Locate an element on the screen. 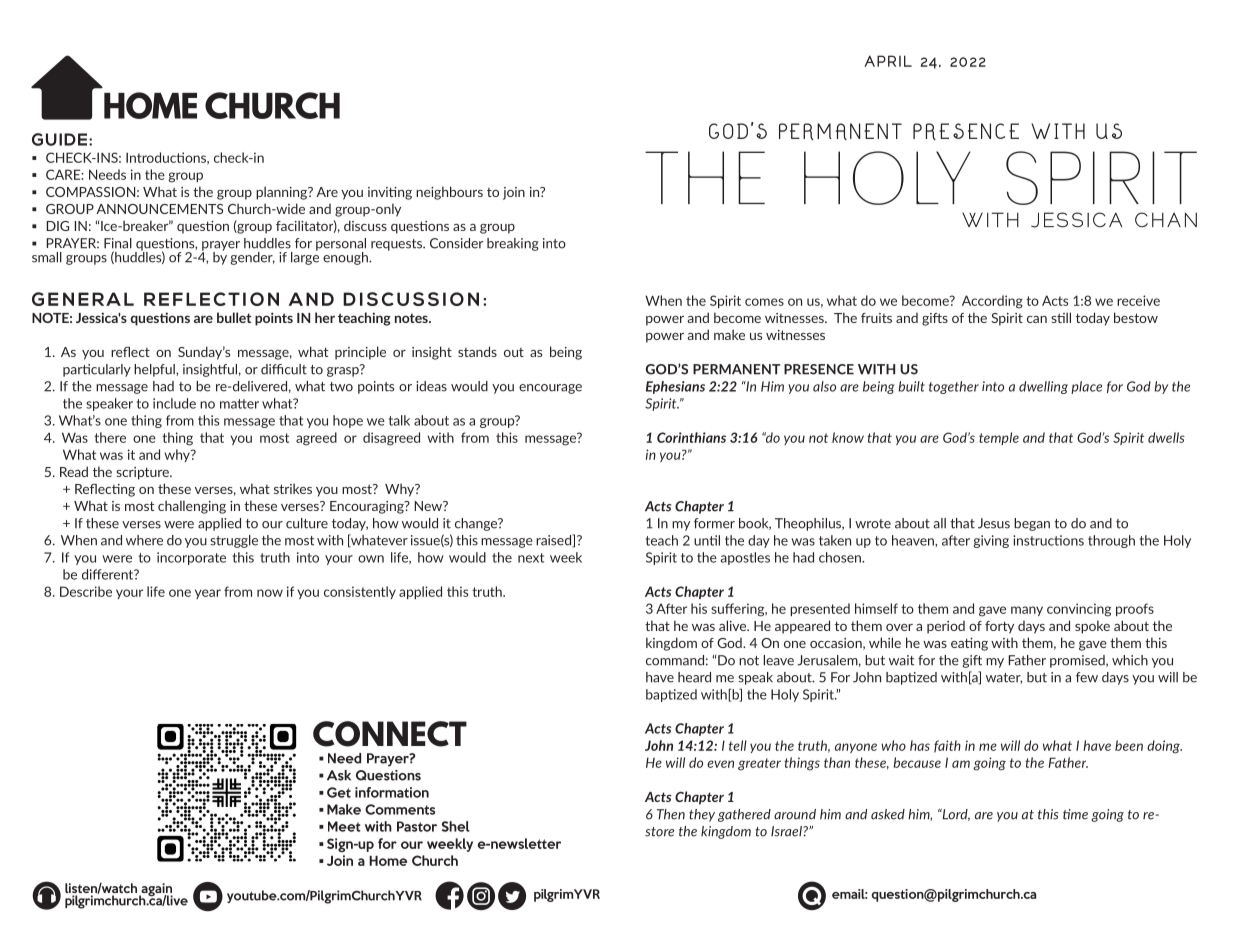 Image resolution: width=1233 pixels, height=952 pixels. According is located at coordinates (992, 302).
